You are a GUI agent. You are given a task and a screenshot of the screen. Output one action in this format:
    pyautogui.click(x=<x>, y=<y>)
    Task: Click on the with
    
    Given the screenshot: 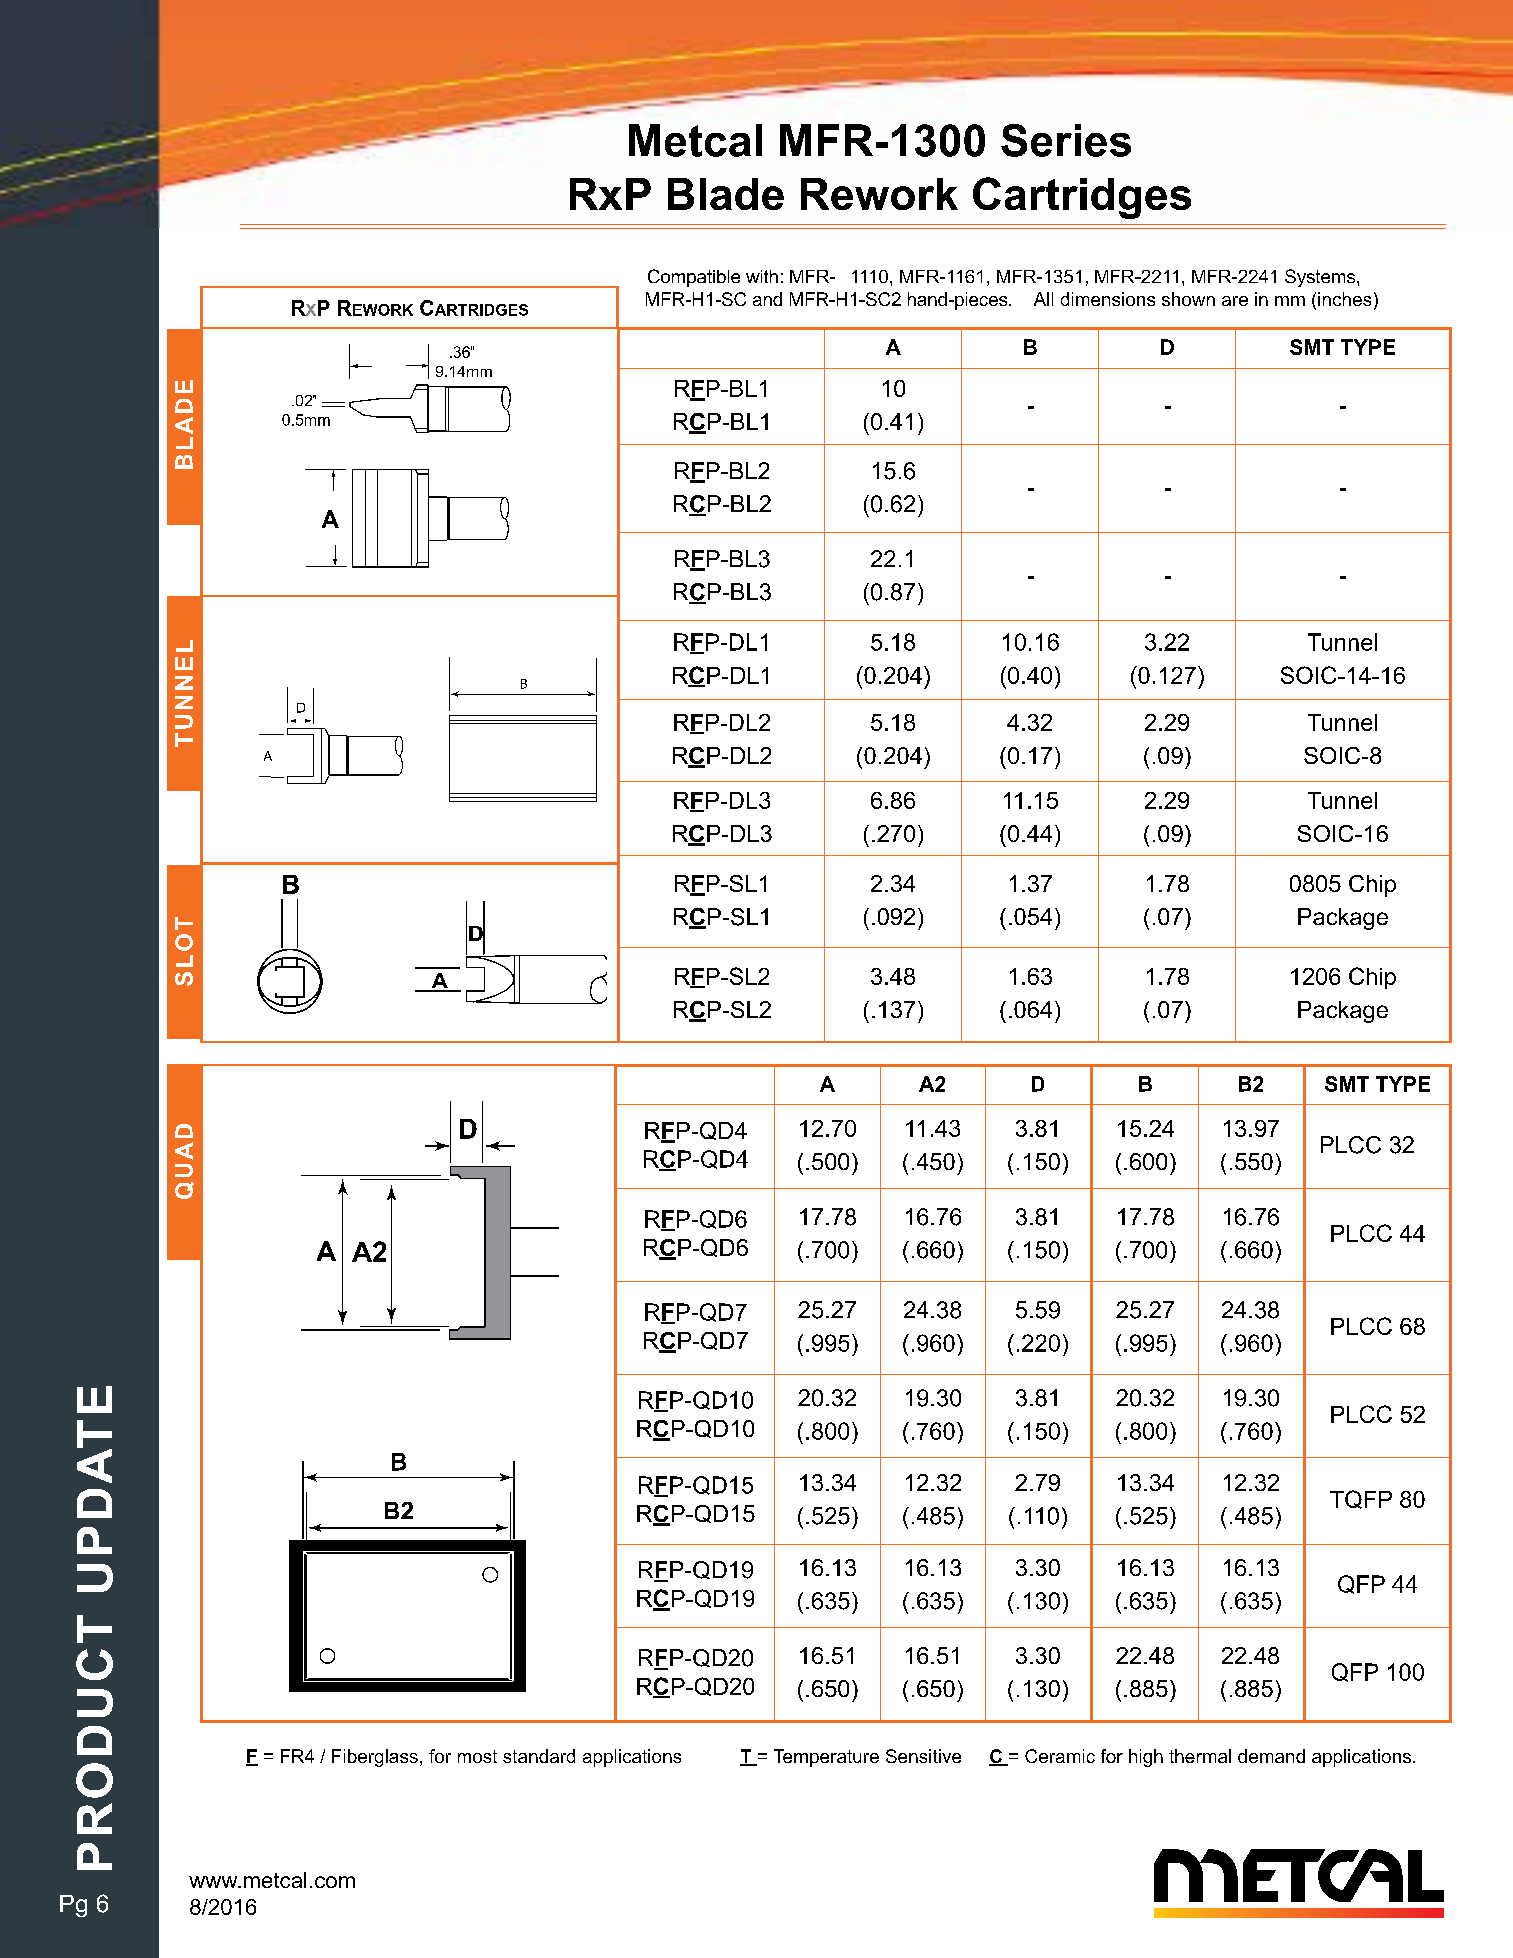 What is the action you would take?
    pyautogui.click(x=762, y=276)
